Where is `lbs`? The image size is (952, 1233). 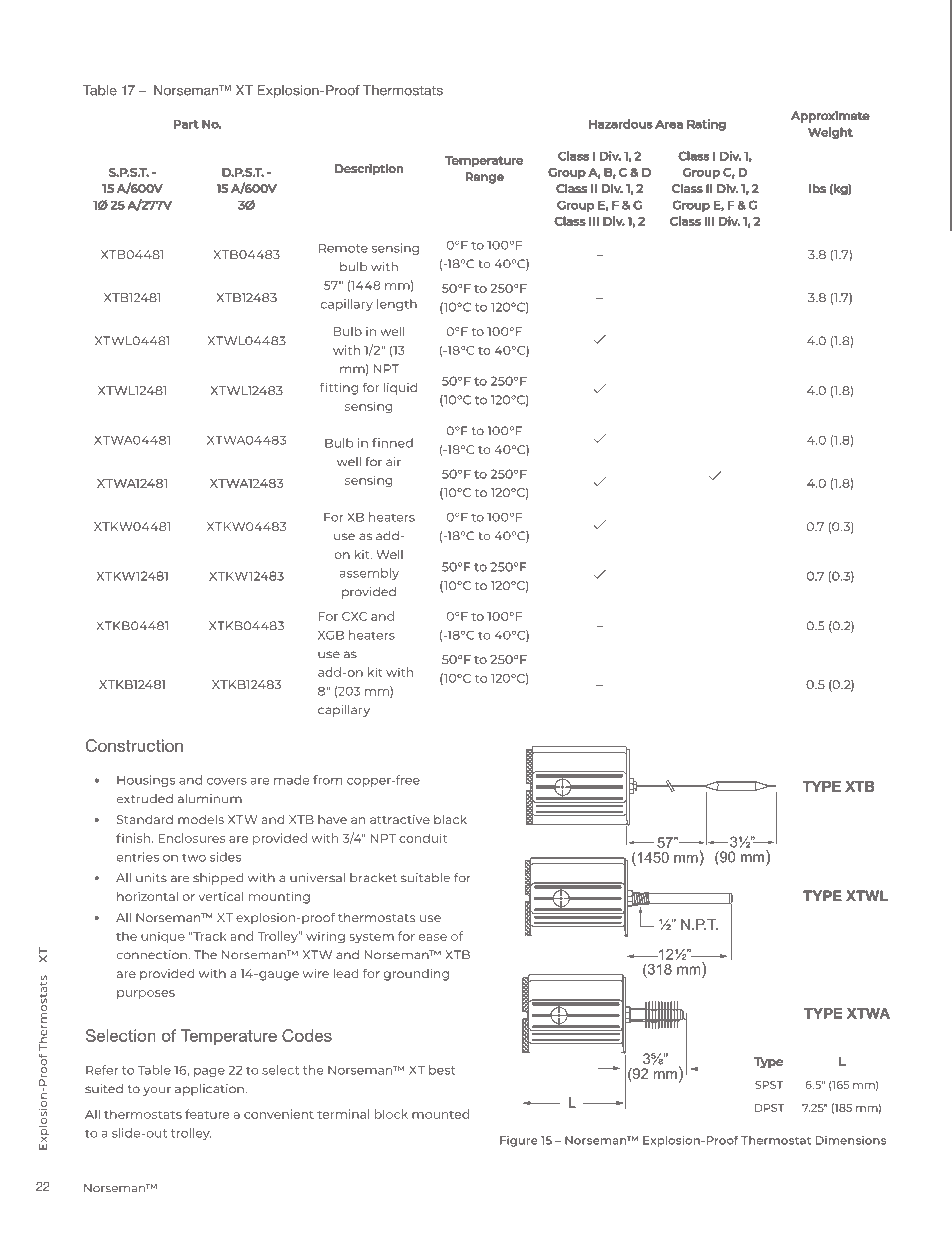
lbs is located at coordinates (818, 188).
